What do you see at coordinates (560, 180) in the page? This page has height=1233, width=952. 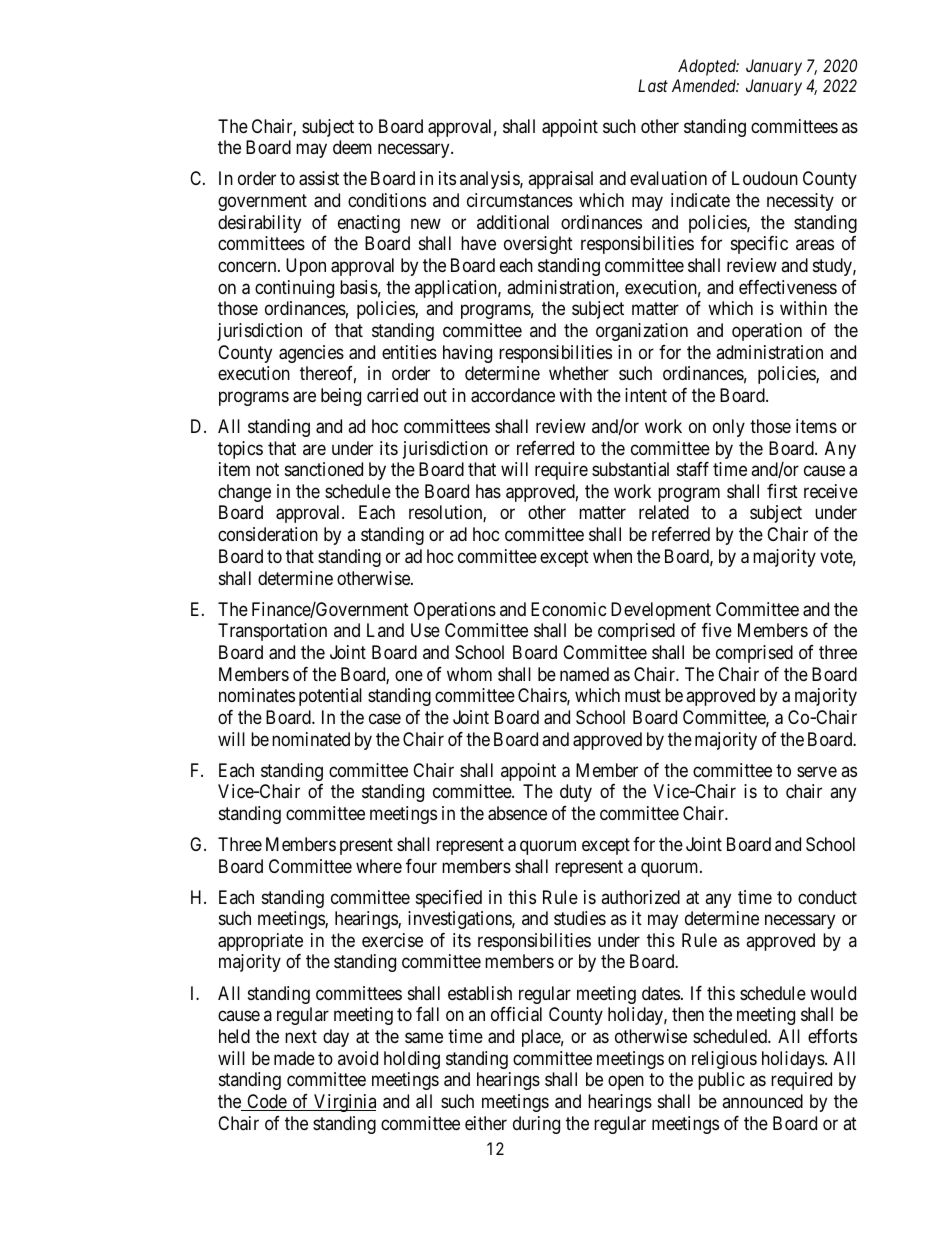 I see `appraisal` at bounding box center [560, 180].
